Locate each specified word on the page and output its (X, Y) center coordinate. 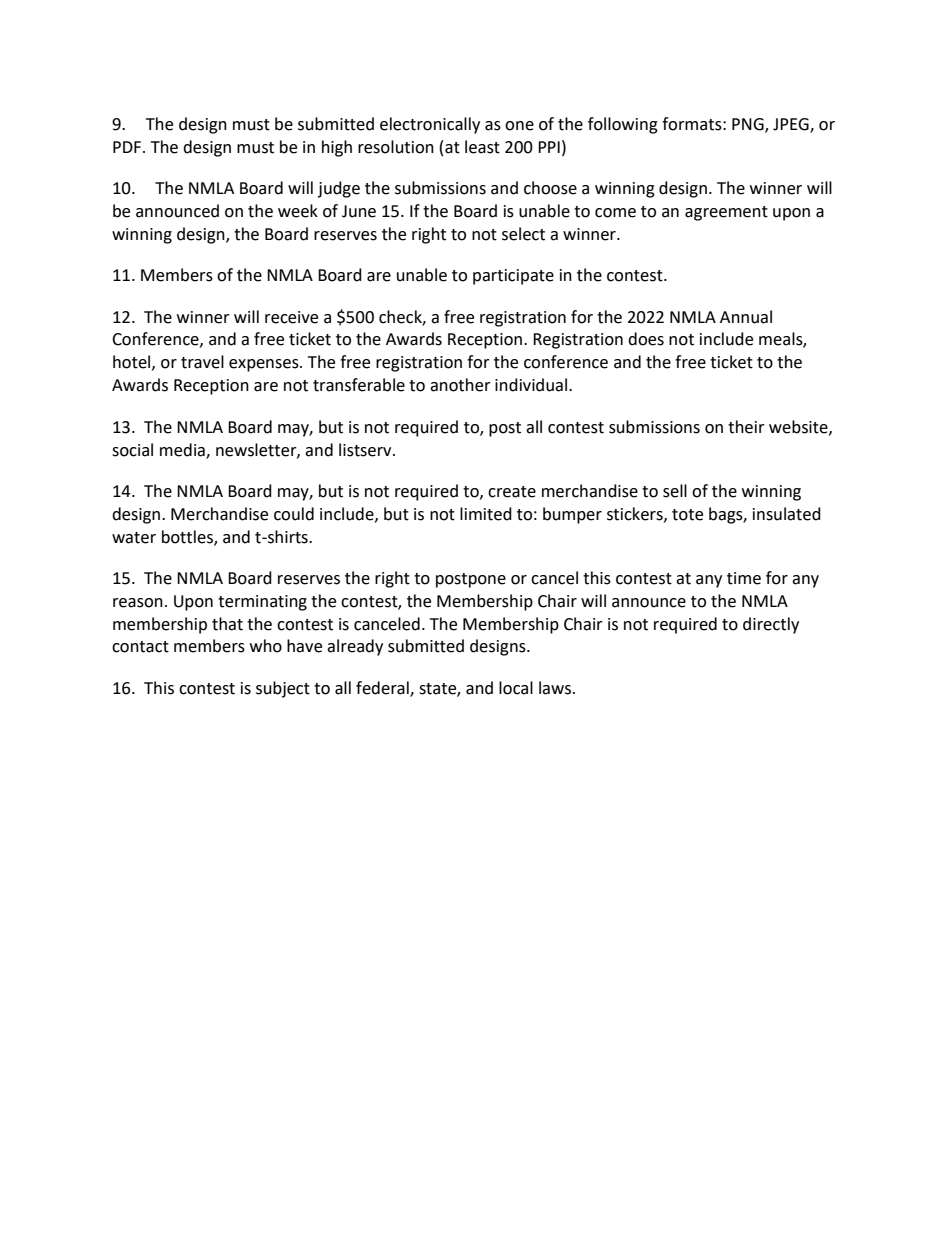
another (460, 385)
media (183, 450)
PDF (128, 147)
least (482, 147)
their (746, 427)
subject (283, 689)
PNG (749, 125)
